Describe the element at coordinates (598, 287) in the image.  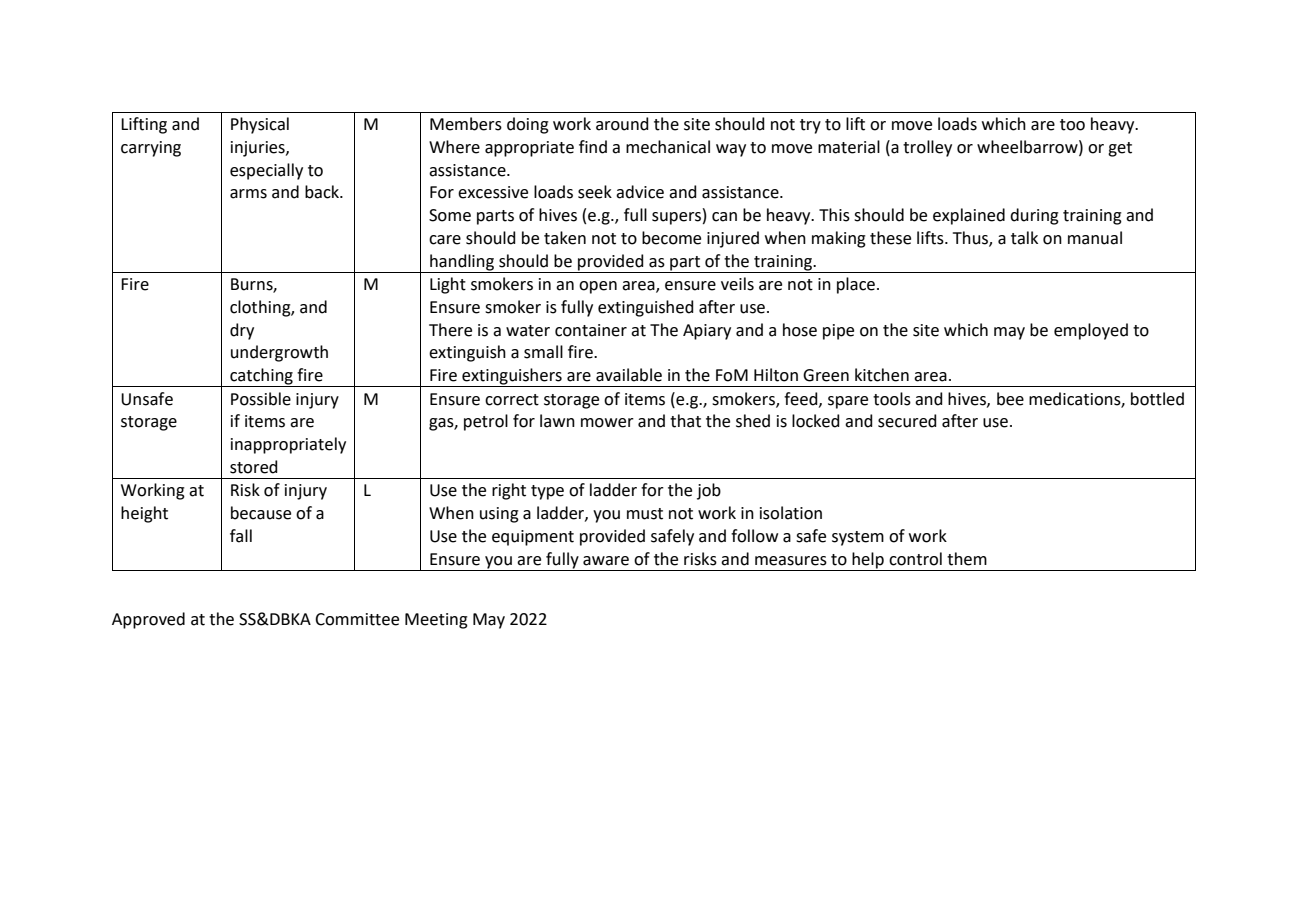
I see `open` at that location.
